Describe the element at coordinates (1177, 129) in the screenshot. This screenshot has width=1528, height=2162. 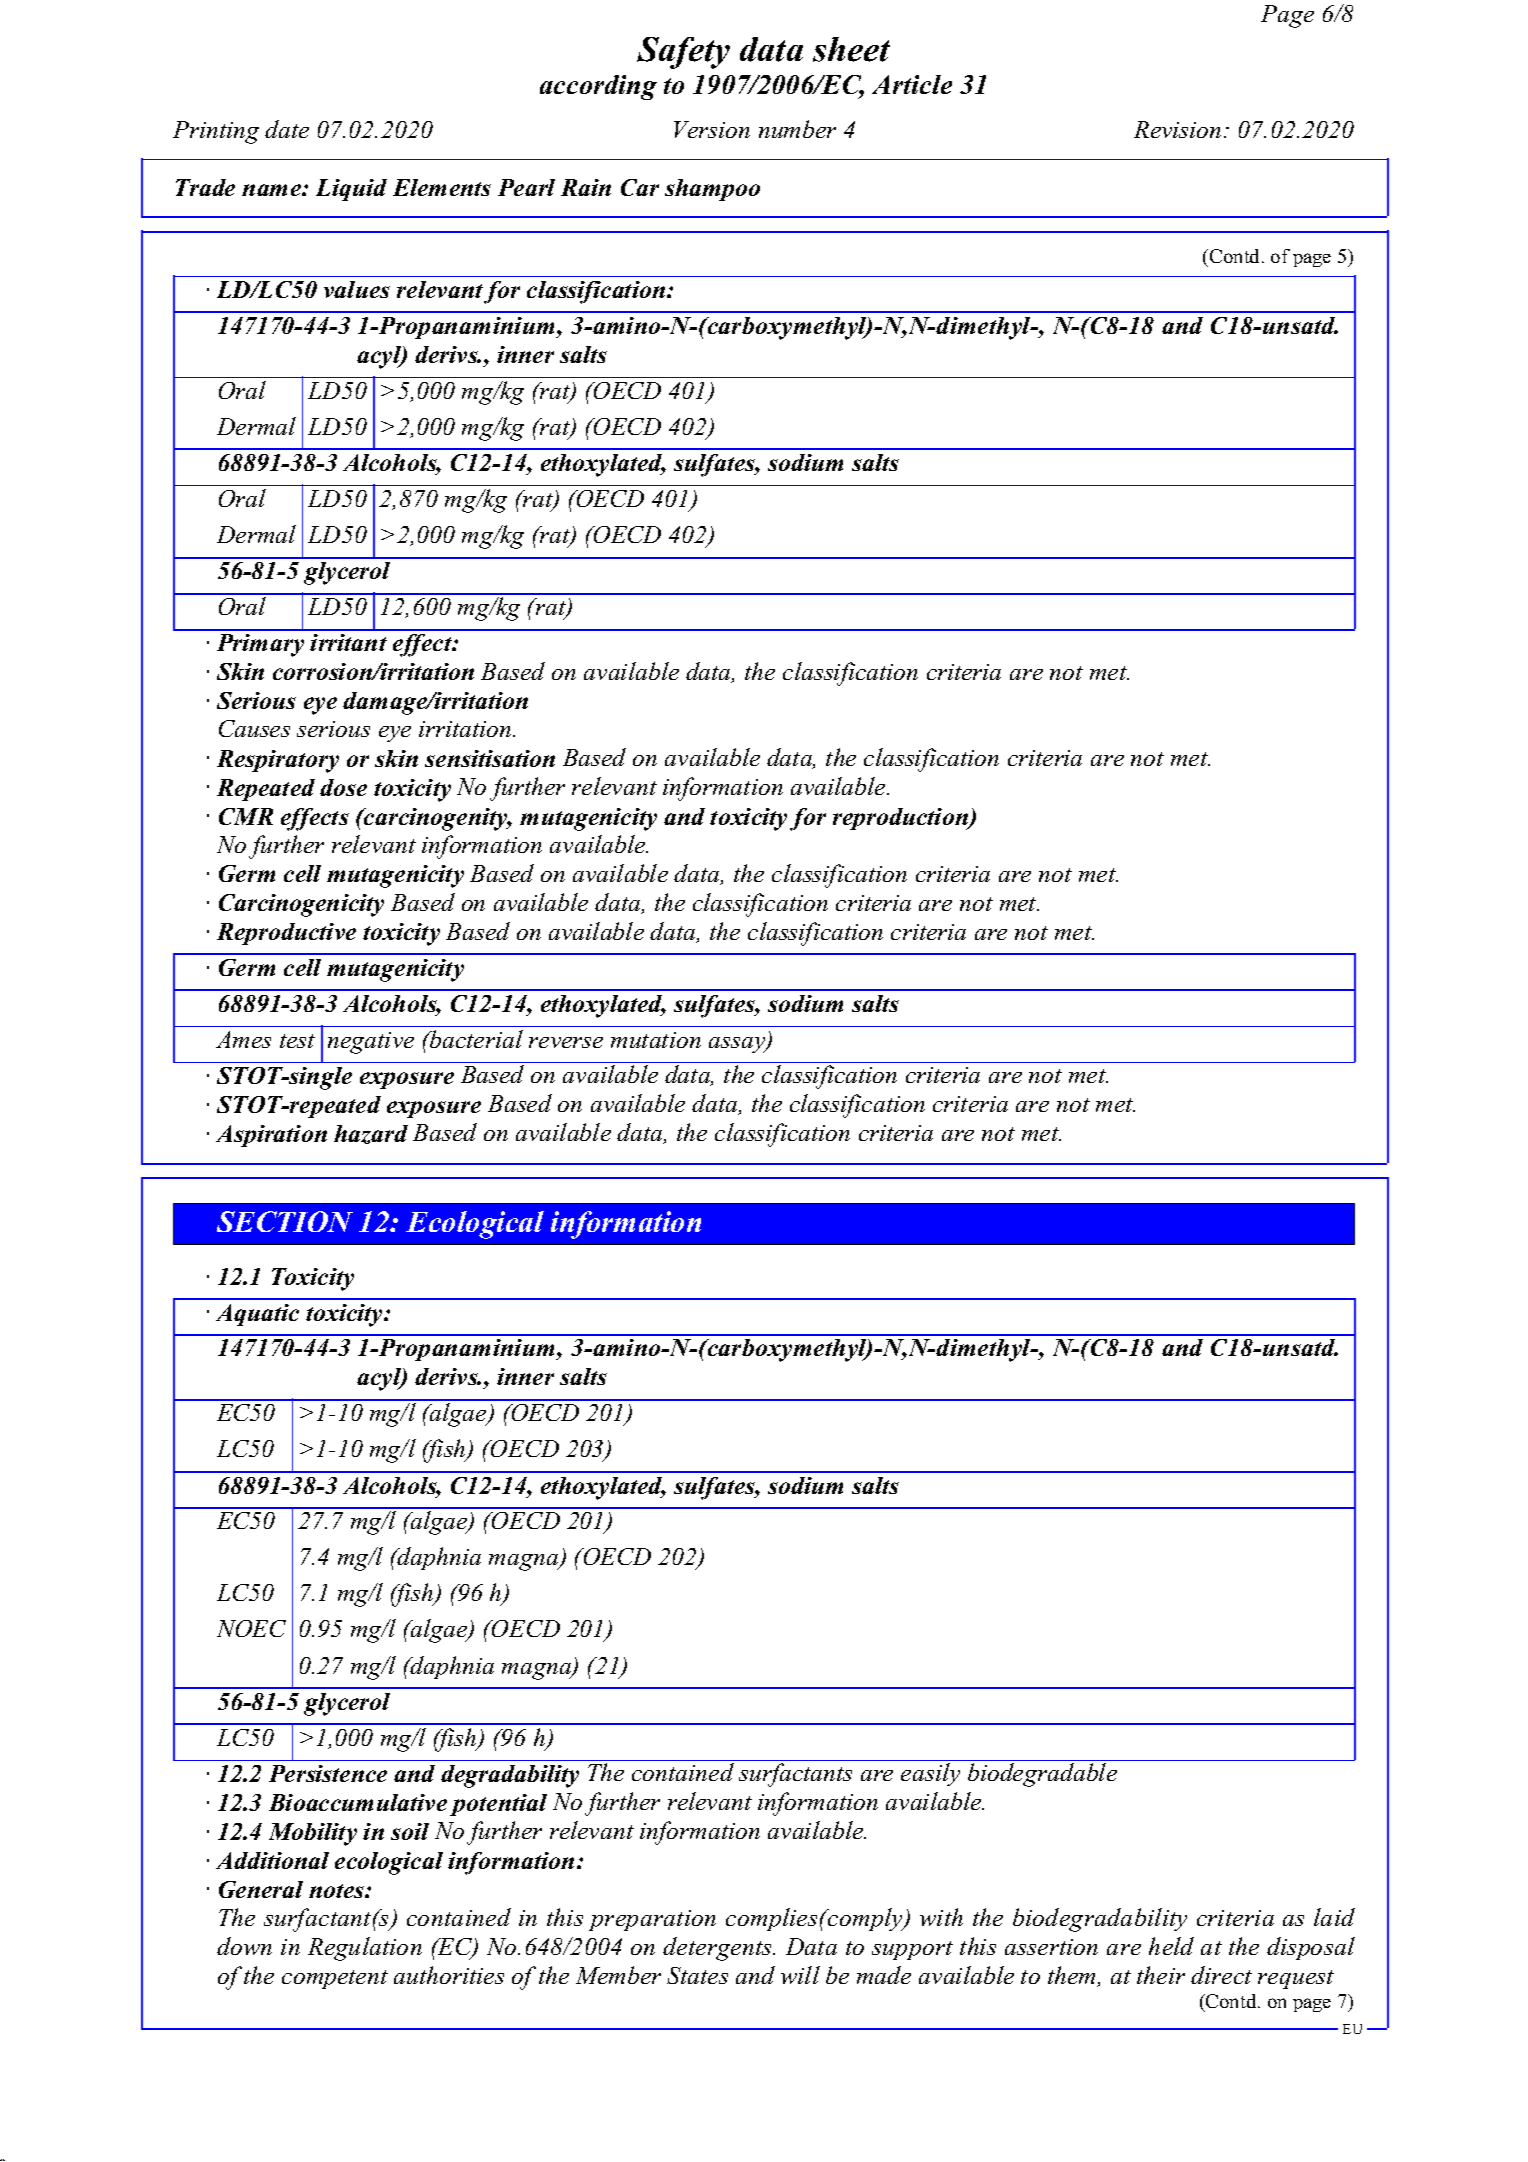
I see `Revision` at that location.
